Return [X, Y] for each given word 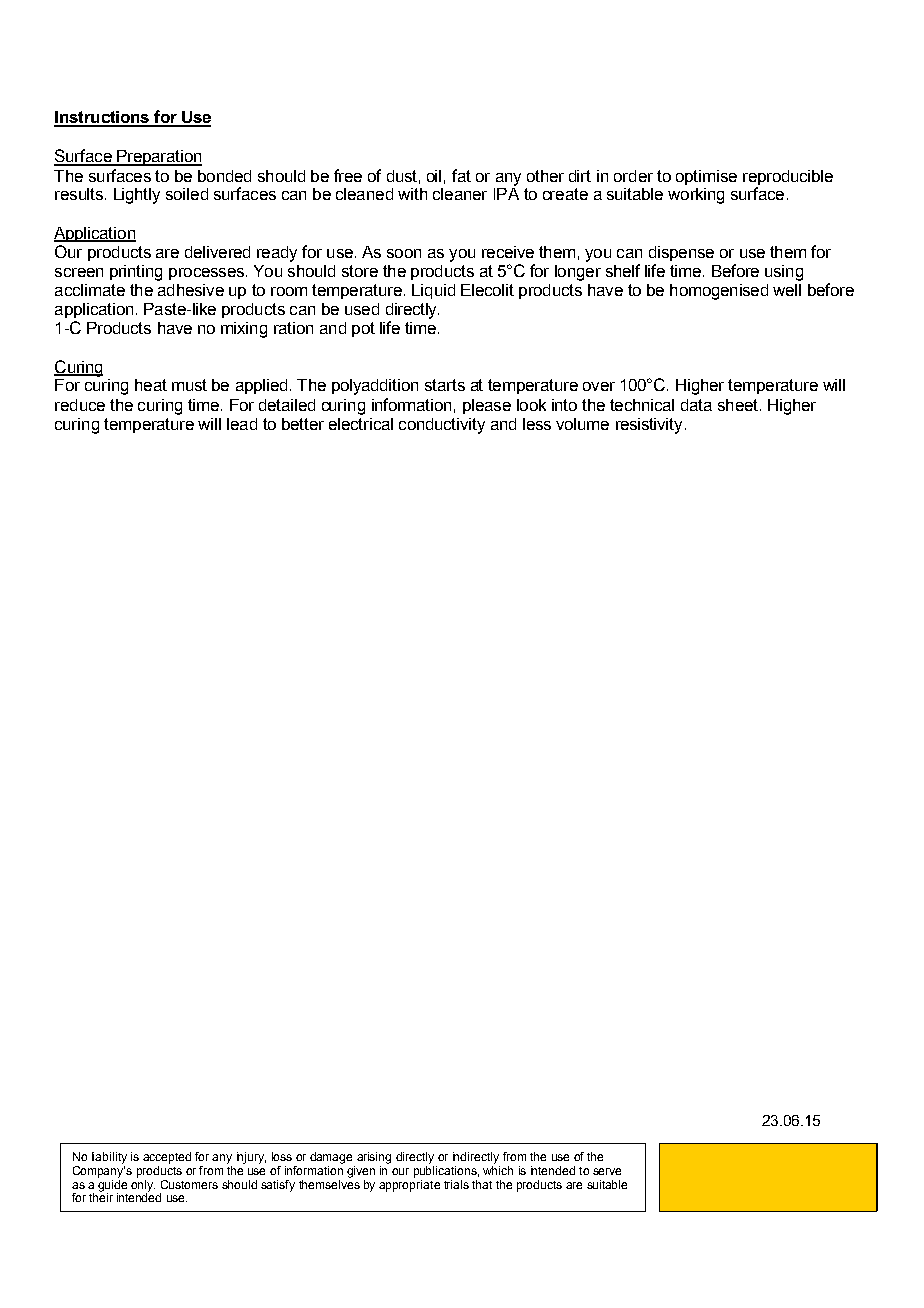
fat [461, 175]
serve [607, 1171]
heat [151, 385]
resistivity [649, 426]
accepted [167, 1158]
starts [445, 385]
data [696, 405]
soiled [187, 194]
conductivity [442, 426]
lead [242, 424]
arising [374, 1158]
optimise [706, 177]
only [143, 1185]
